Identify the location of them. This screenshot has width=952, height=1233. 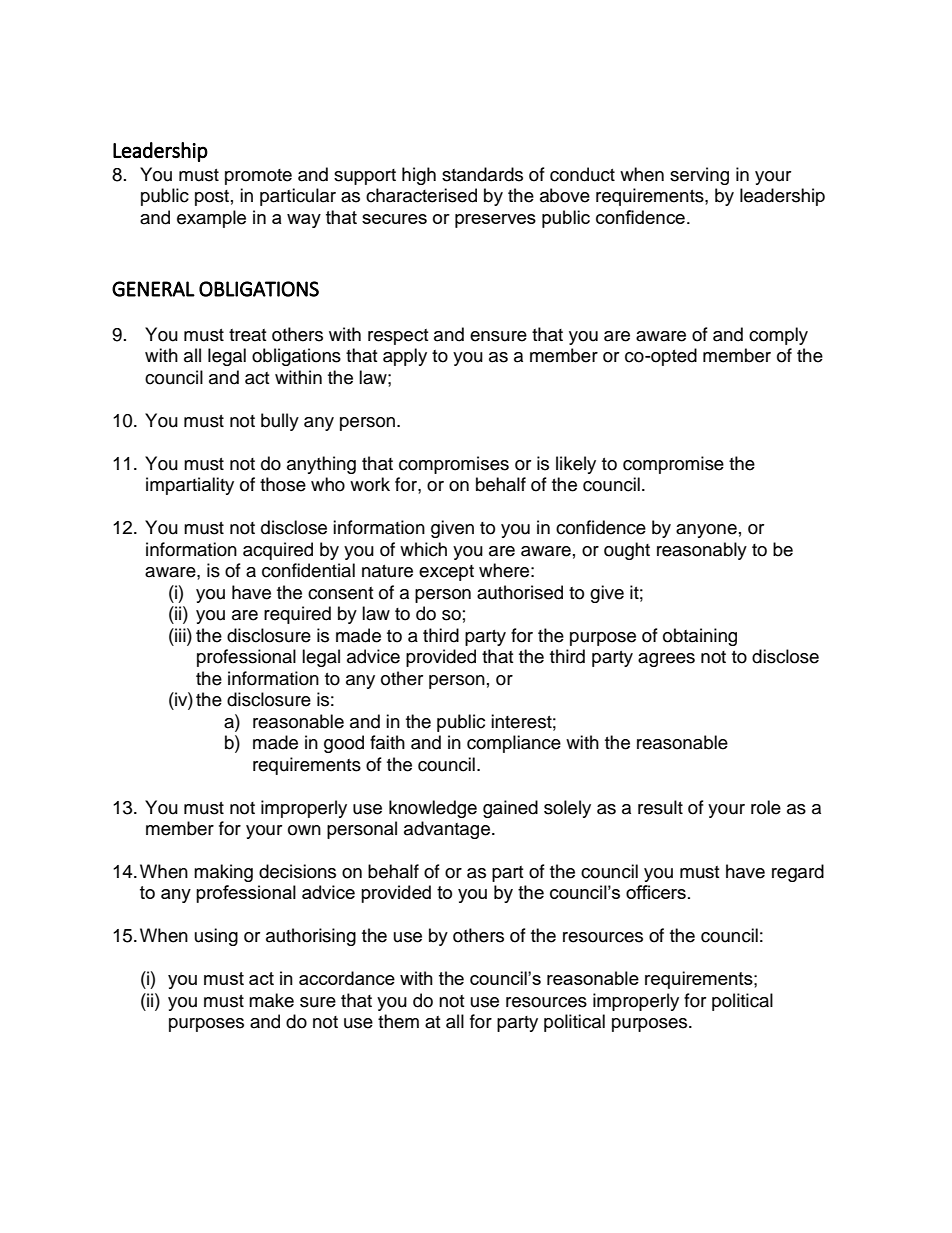
(398, 1021).
